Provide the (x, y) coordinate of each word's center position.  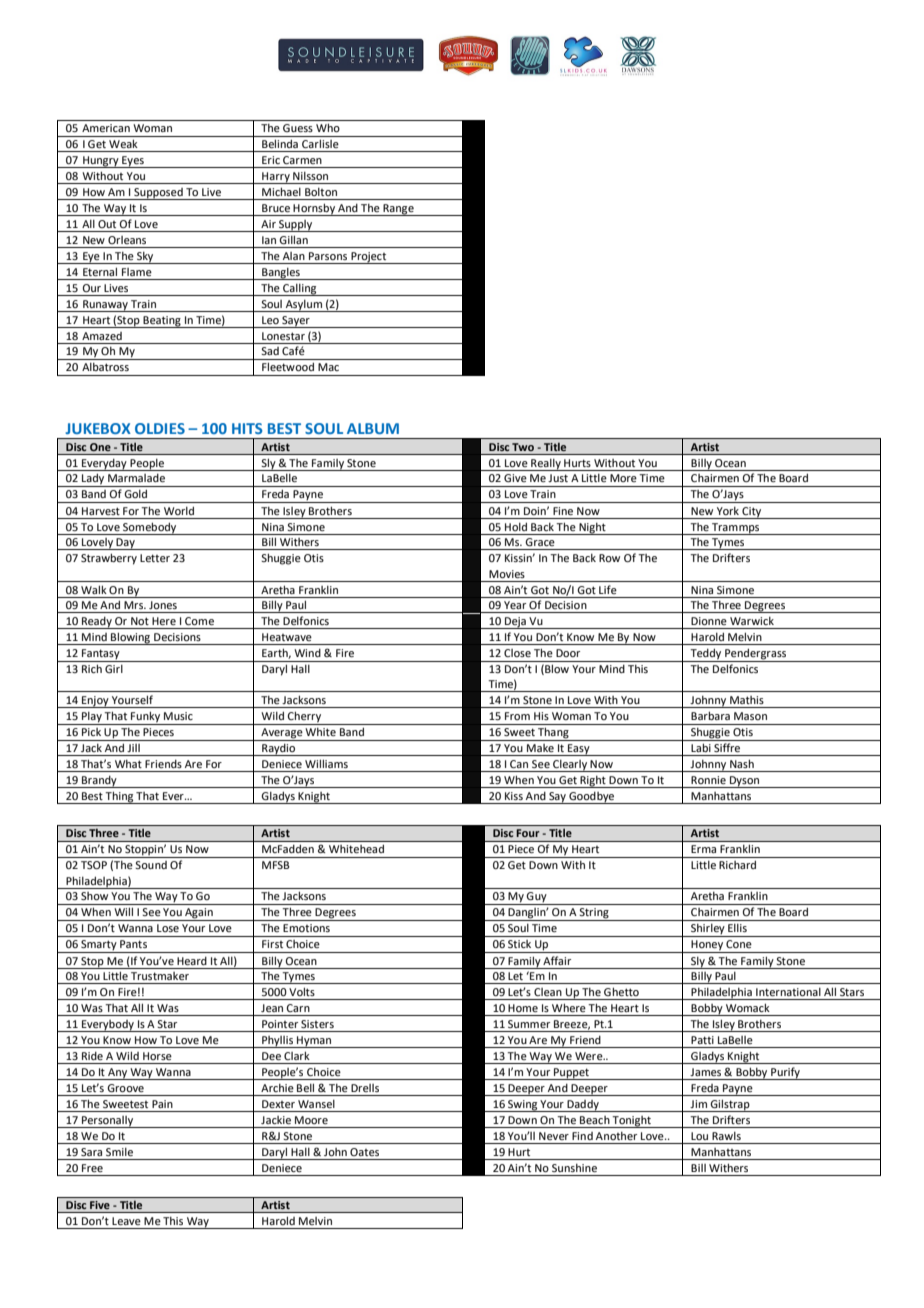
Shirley (708, 930)
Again (199, 914)
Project (369, 258)
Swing (522, 1106)
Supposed (158, 194)
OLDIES (160, 428)
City (752, 513)
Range (398, 210)
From (517, 716)
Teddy (706, 655)
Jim (698, 1104)
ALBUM (373, 428)
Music (178, 716)
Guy (537, 898)
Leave (126, 1221)
